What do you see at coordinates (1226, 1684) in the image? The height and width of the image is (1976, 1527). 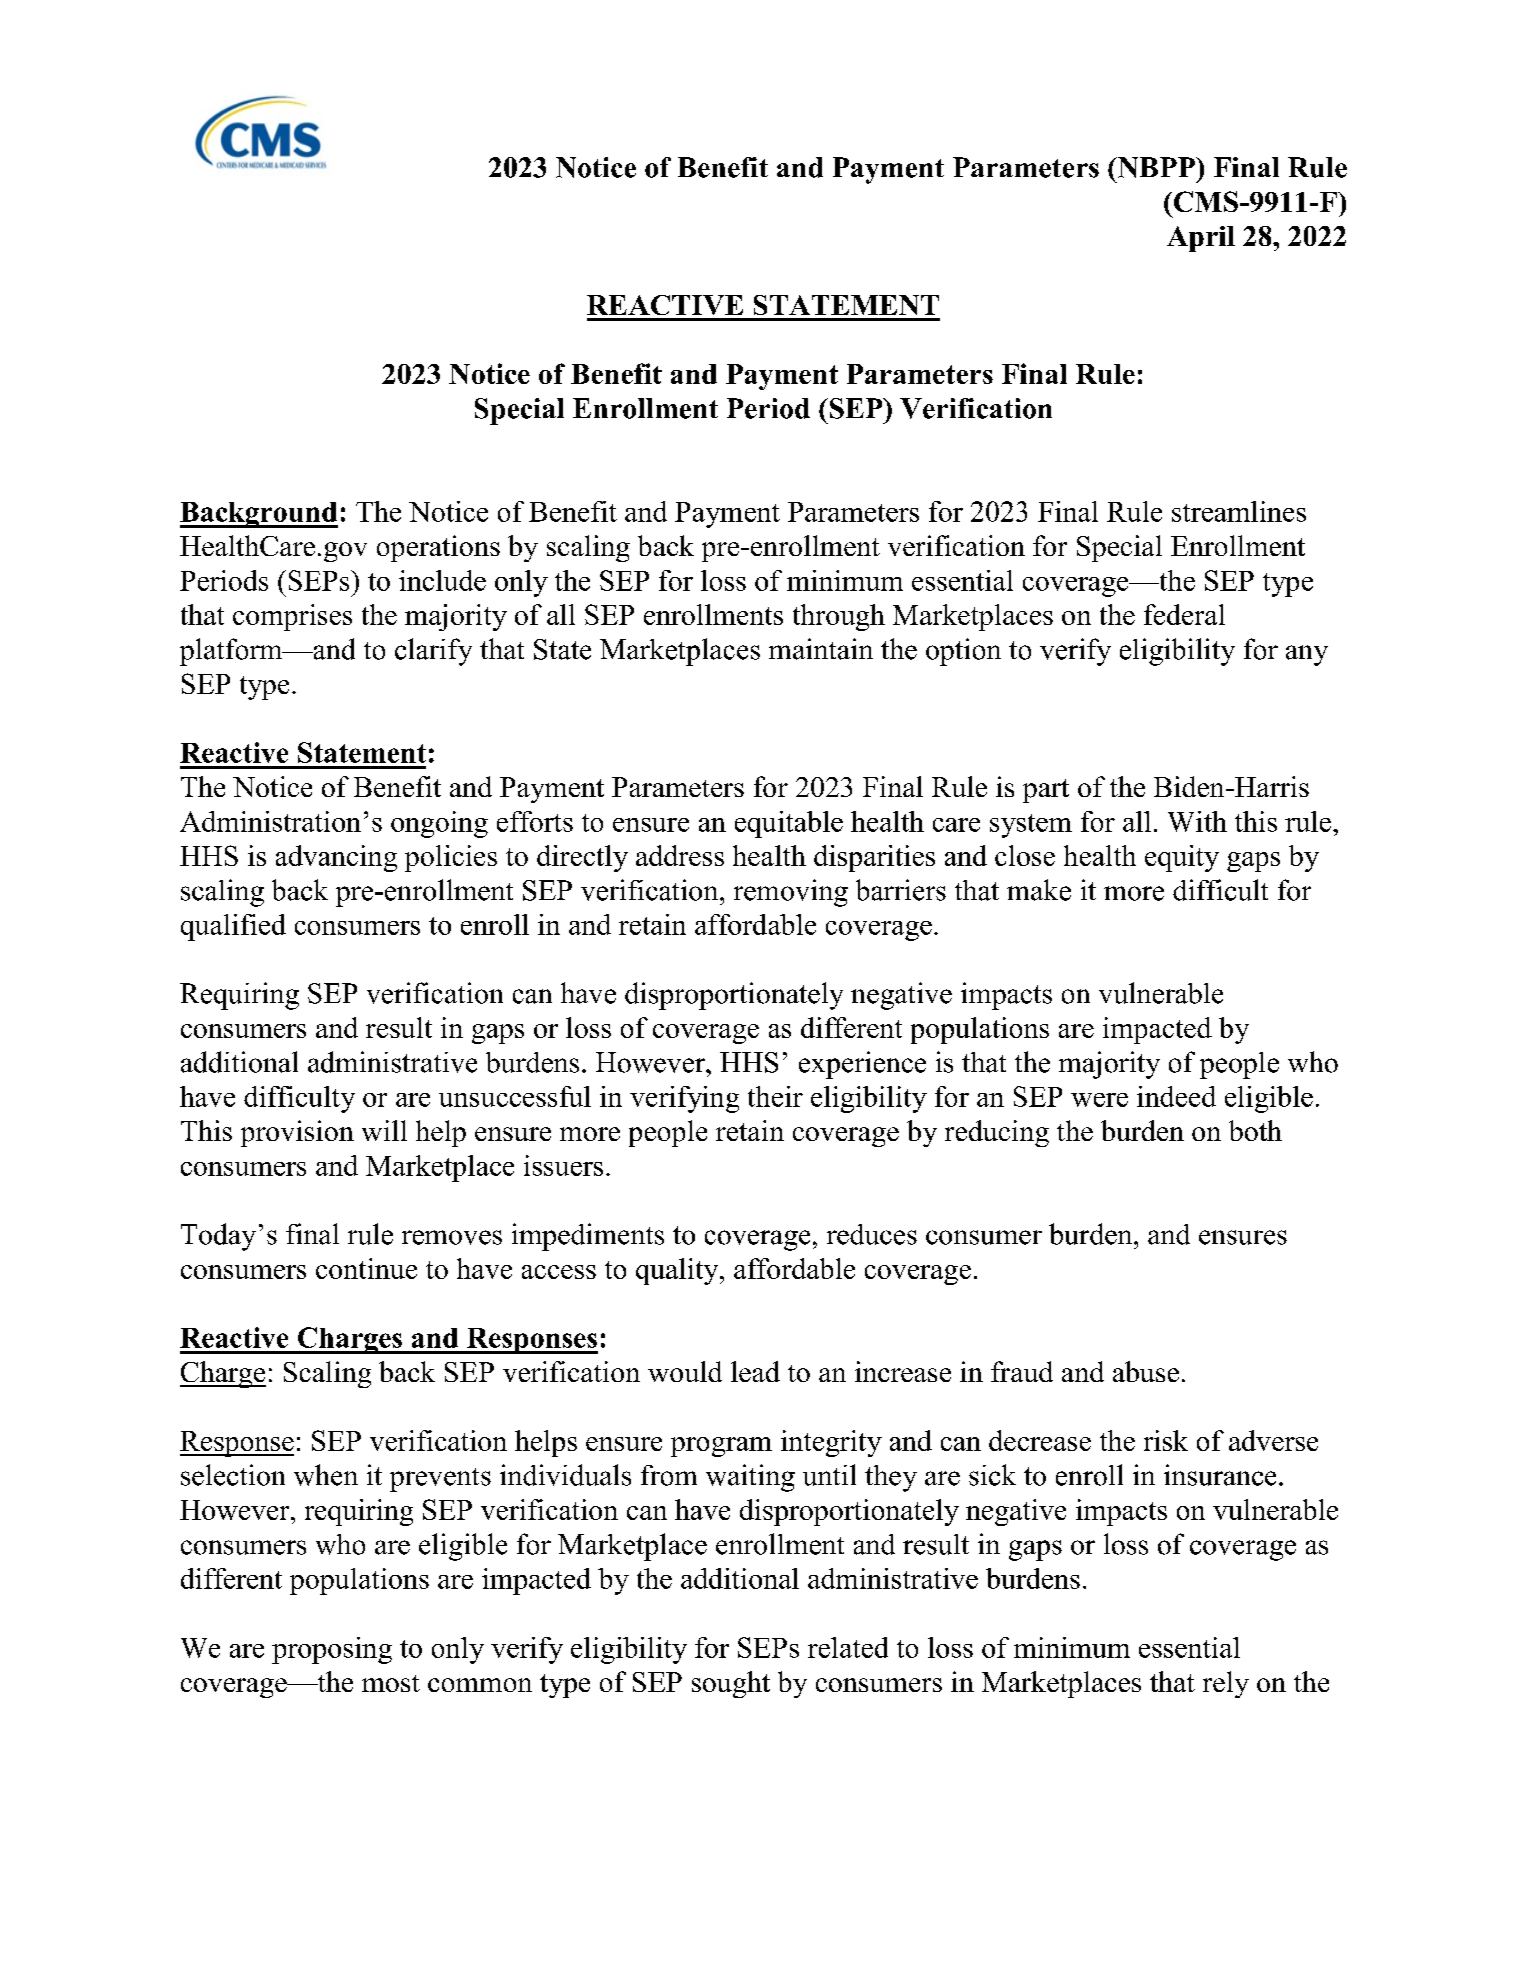 I see `rely` at bounding box center [1226, 1684].
